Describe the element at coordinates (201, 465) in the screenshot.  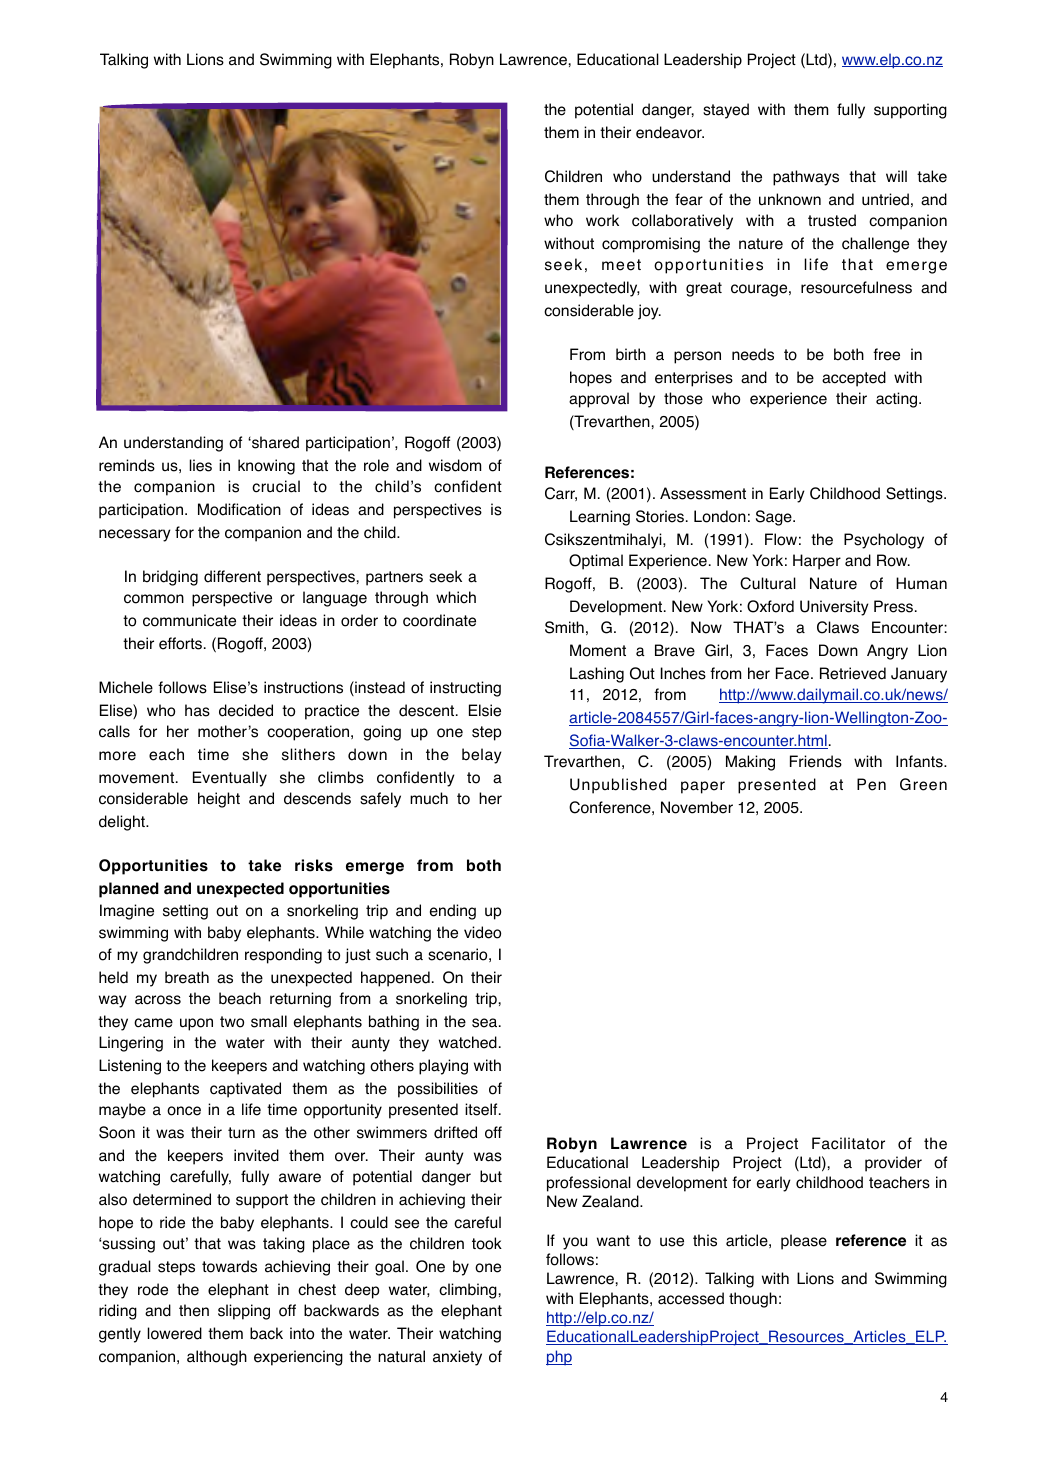
I see `lies` at that location.
